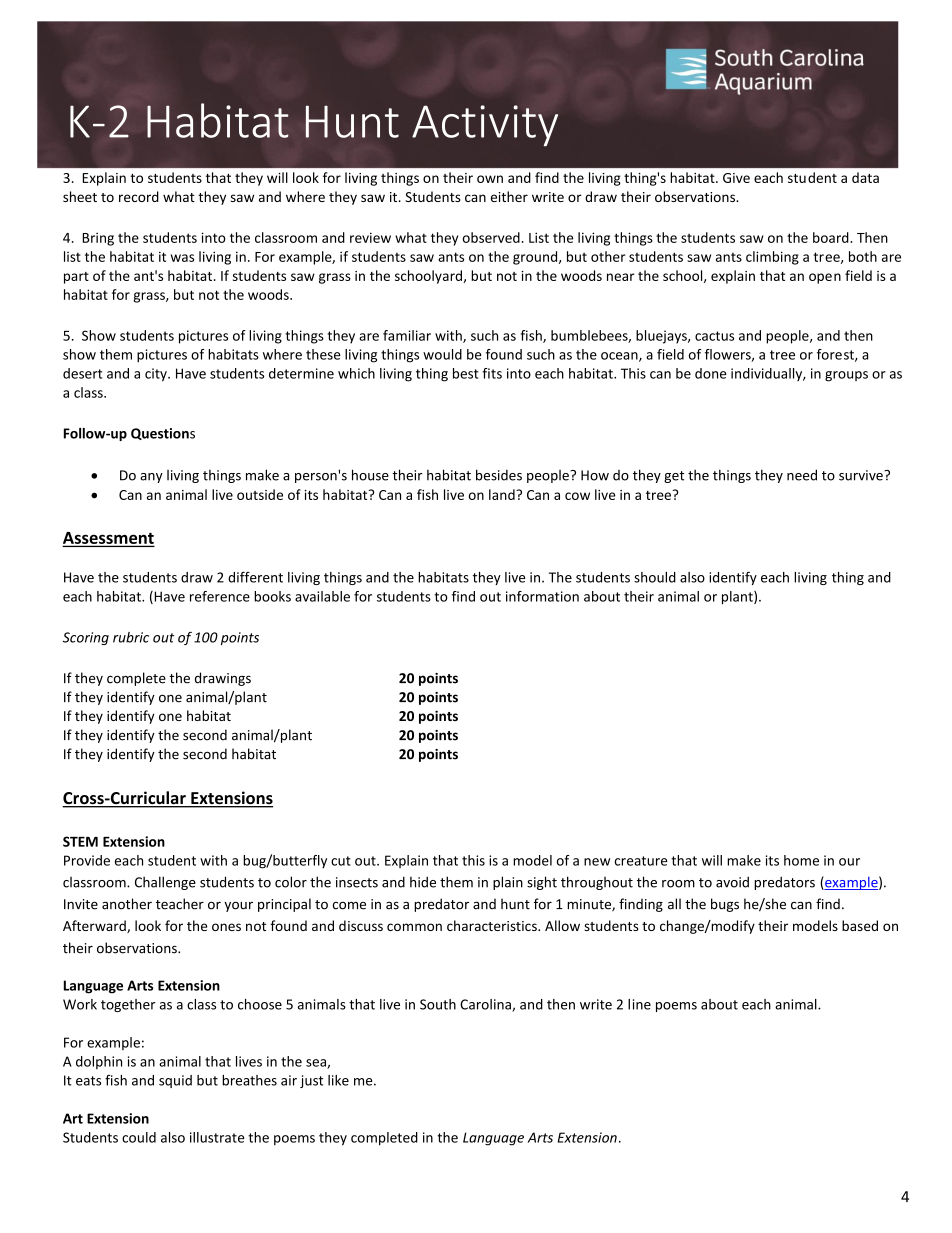 Image resolution: width=952 pixels, height=1233 pixels. Describe the element at coordinates (503, 494) in the screenshot. I see `land` at that location.
